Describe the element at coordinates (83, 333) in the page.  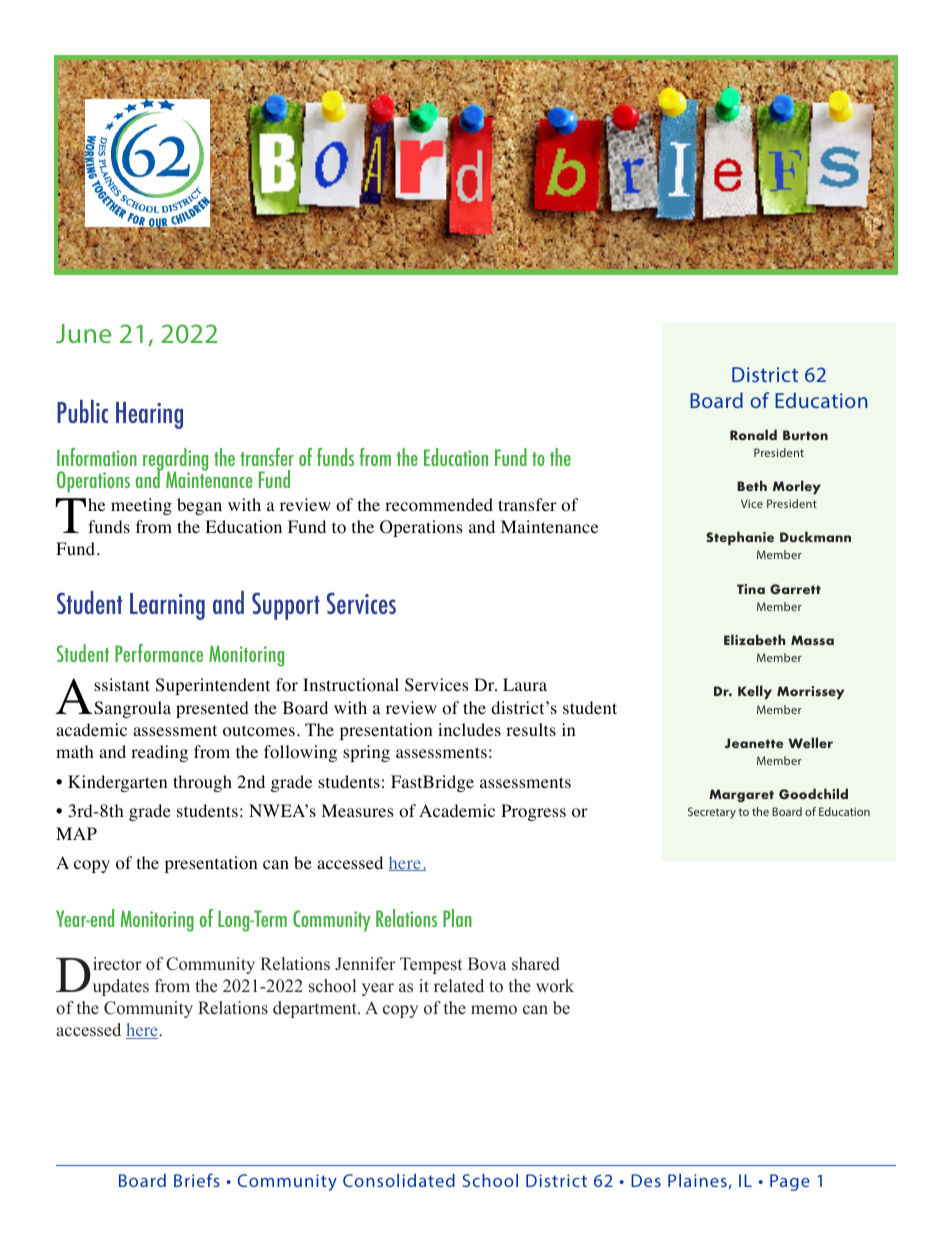
I see `June` at that location.
